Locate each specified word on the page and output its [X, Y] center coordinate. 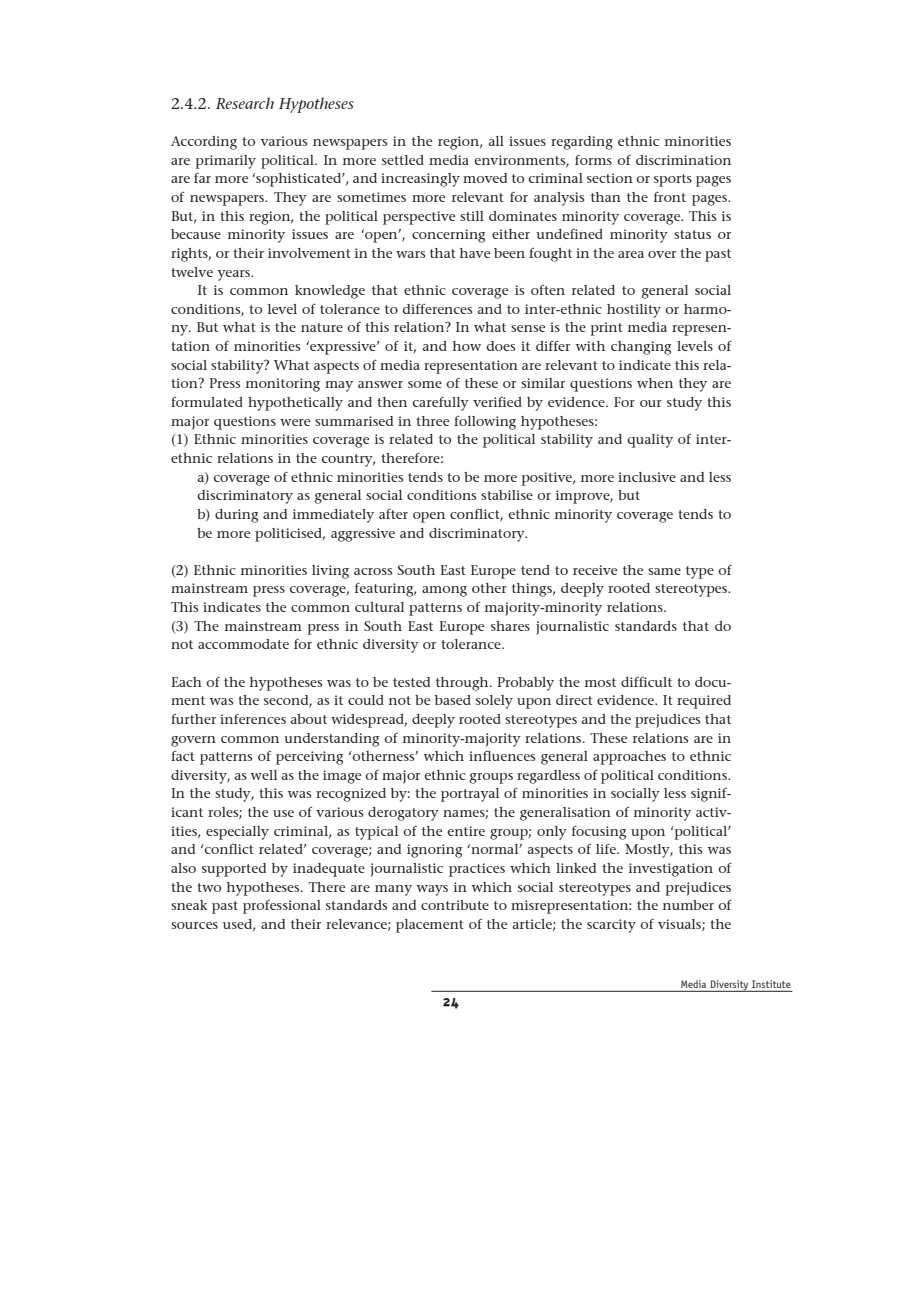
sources [194, 925]
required [704, 702]
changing [641, 348]
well [264, 775]
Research [245, 103]
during [237, 516]
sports [673, 180]
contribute [455, 905]
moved [485, 178]
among [444, 591]
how [467, 346]
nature [322, 327]
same [664, 571]
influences [502, 756]
